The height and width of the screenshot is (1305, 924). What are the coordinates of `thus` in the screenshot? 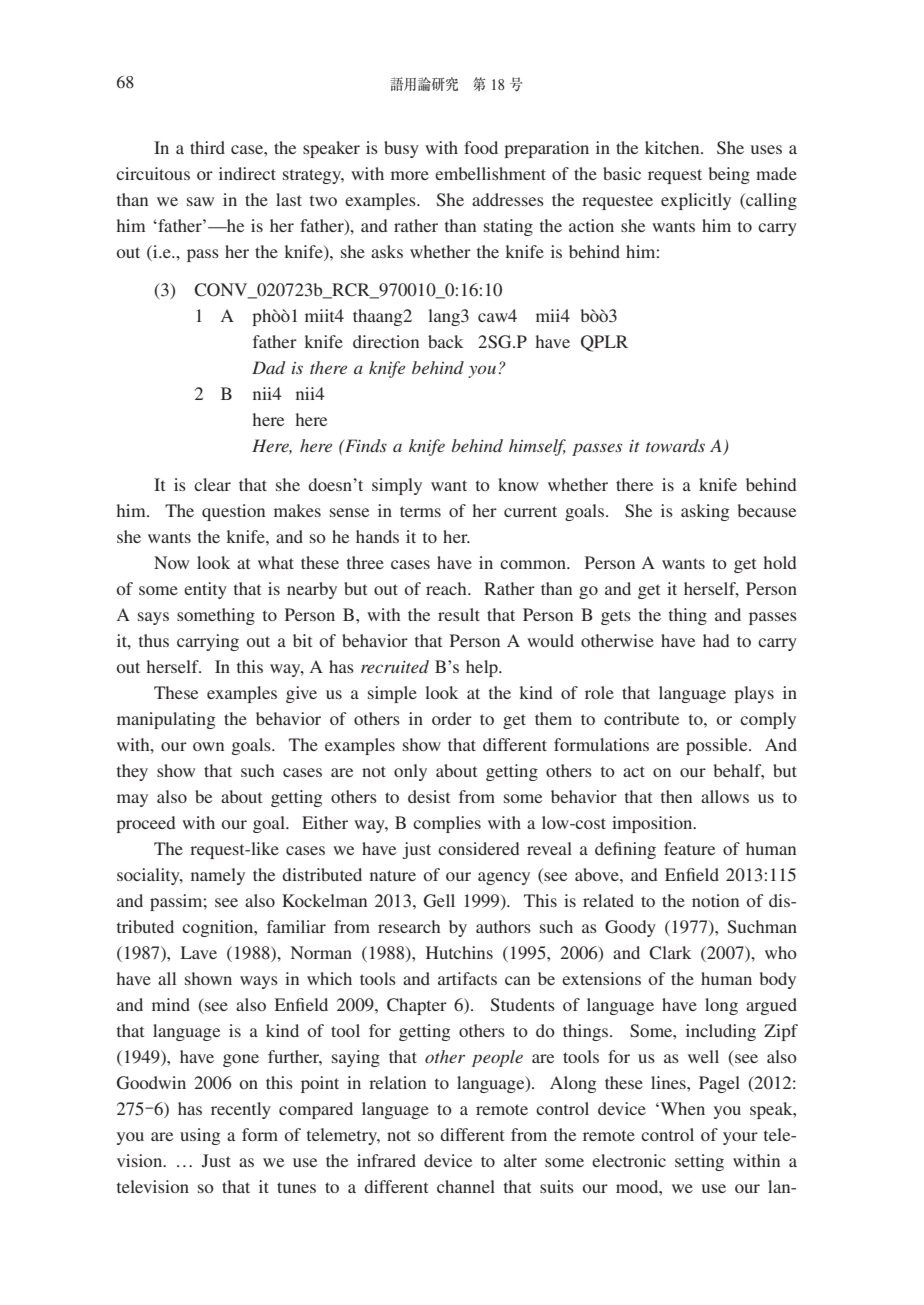 It's located at (154, 640).
